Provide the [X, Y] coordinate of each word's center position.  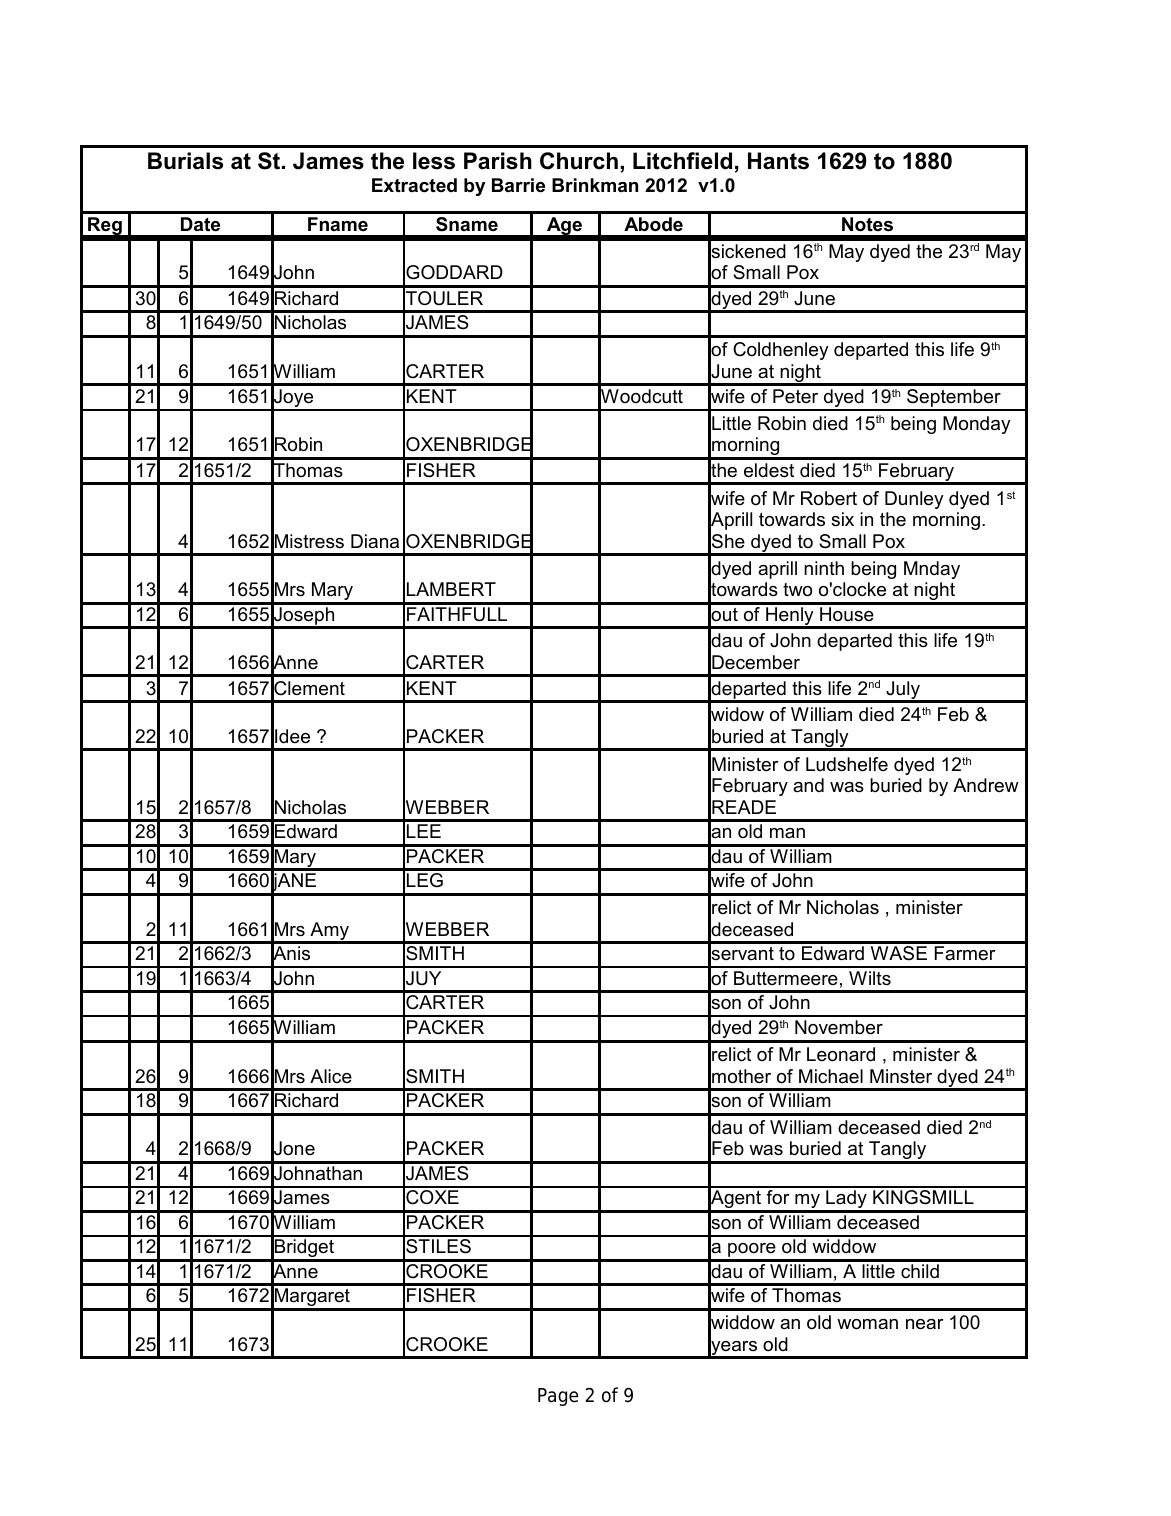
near [925, 1324]
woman [867, 1324]
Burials [185, 161]
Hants [778, 161]
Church [579, 161]
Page [558, 1397]
